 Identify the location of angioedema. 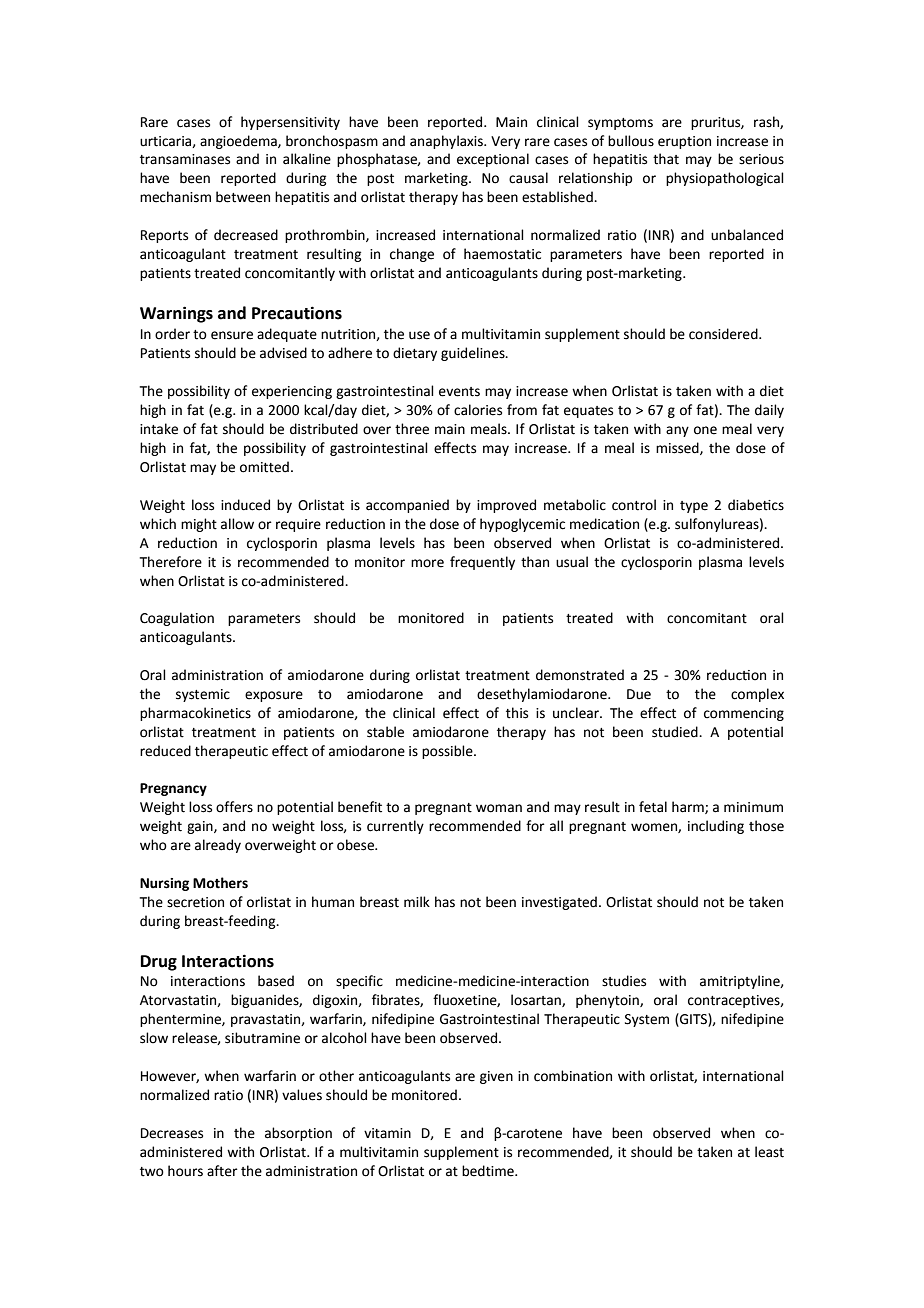
(239, 142).
